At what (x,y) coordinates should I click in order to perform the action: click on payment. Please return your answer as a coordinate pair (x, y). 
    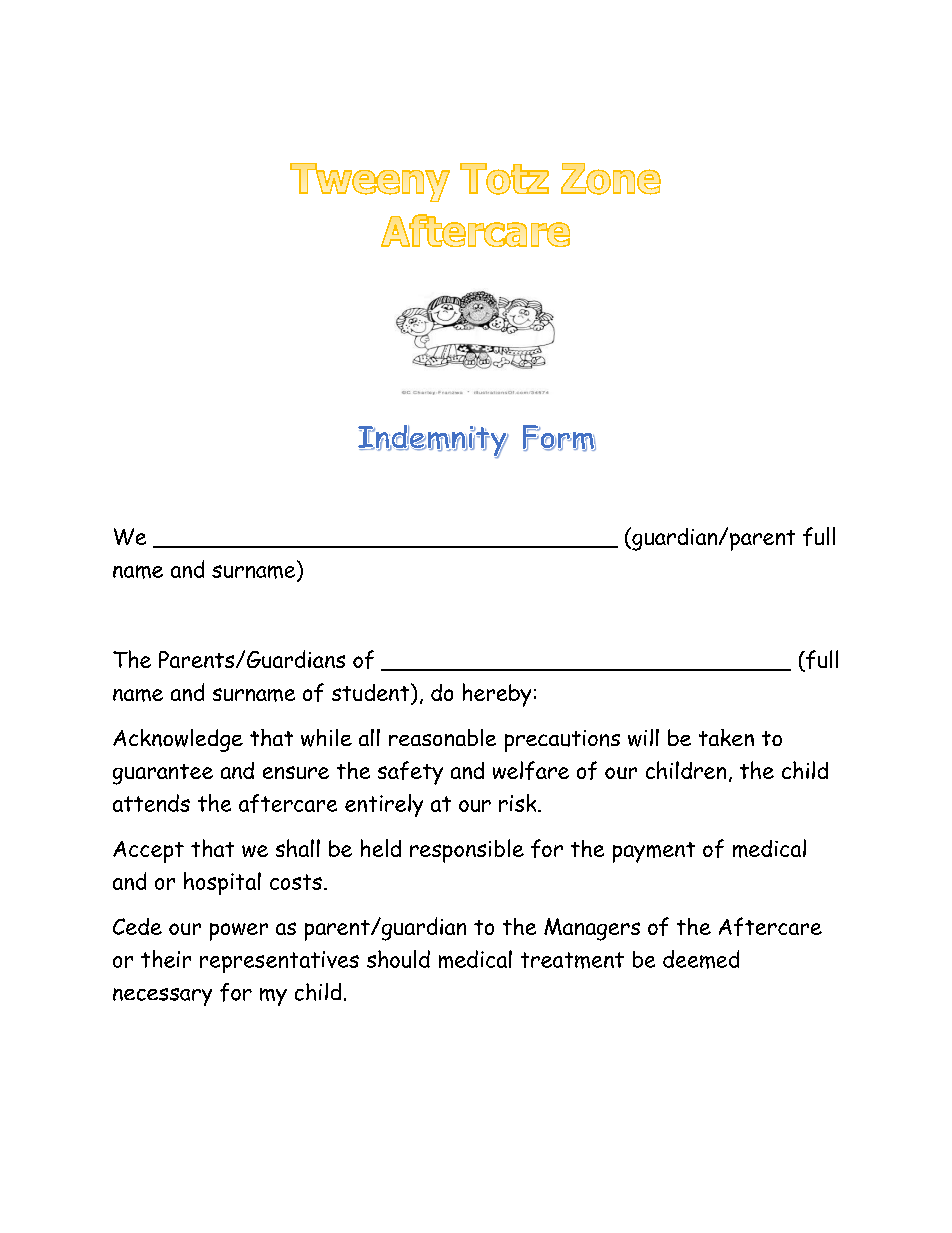
    Looking at the image, I should click on (654, 852).
